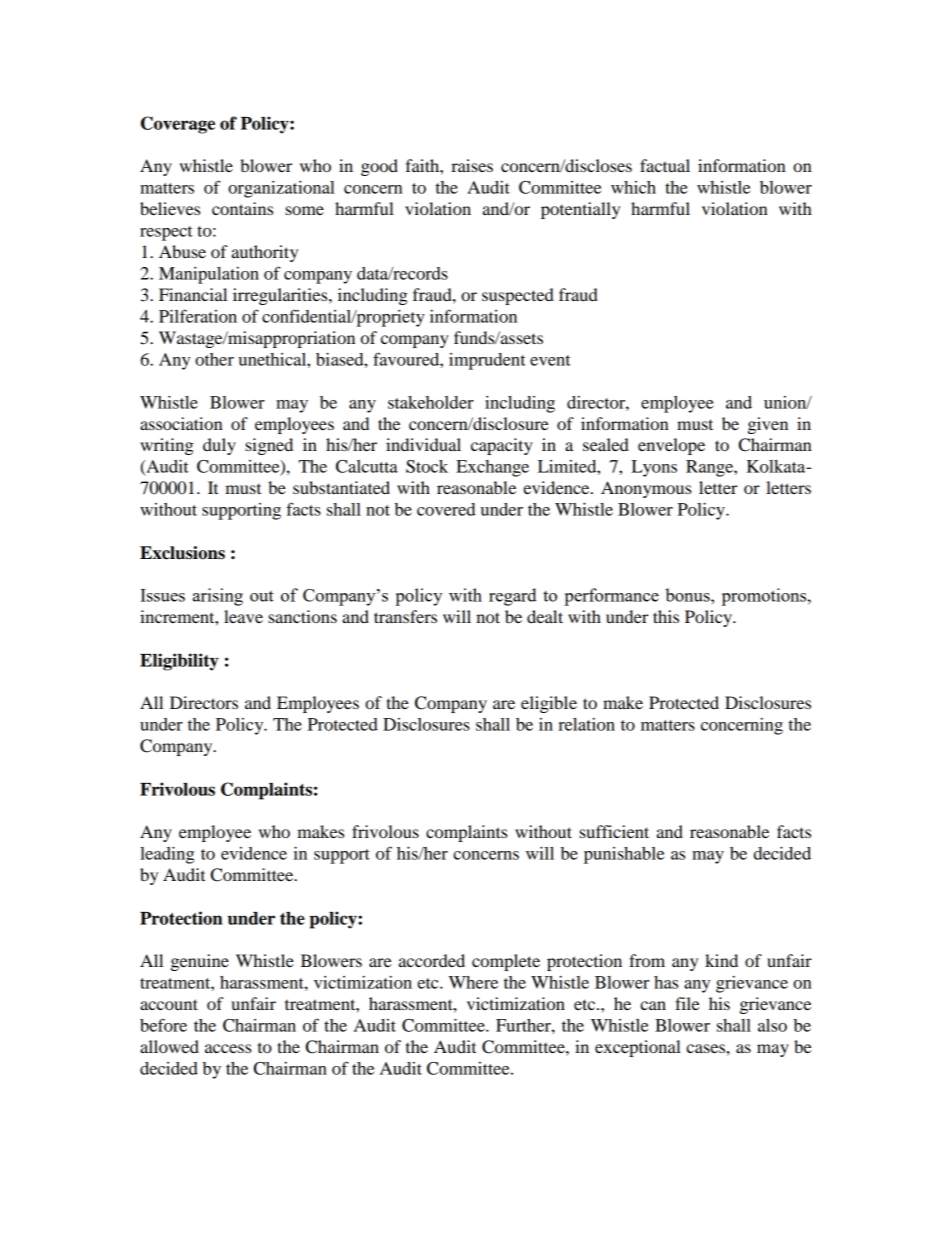  I want to click on Where, so click(473, 982).
